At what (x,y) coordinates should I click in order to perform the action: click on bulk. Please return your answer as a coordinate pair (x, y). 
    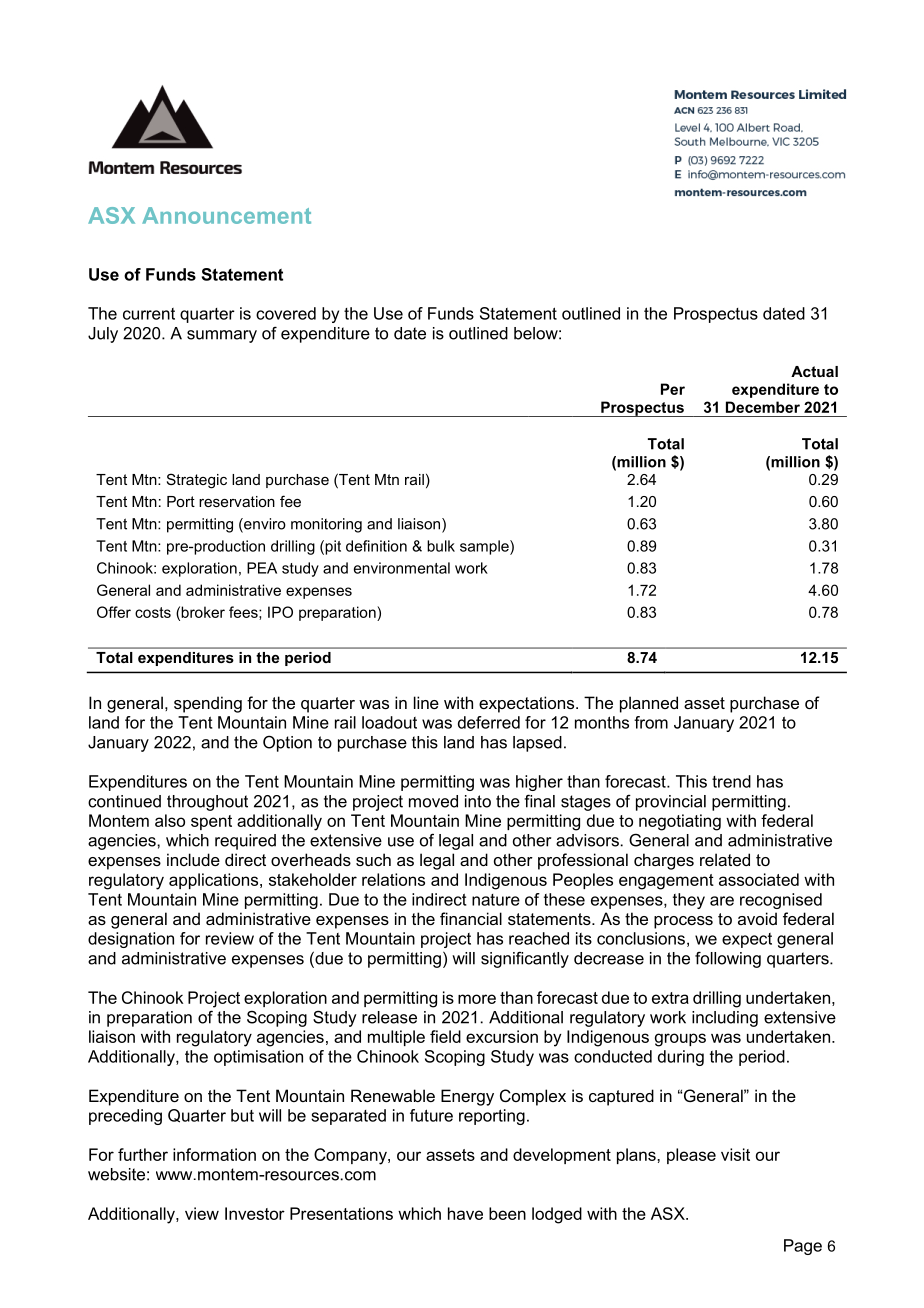
    Looking at the image, I should click on (441, 546).
